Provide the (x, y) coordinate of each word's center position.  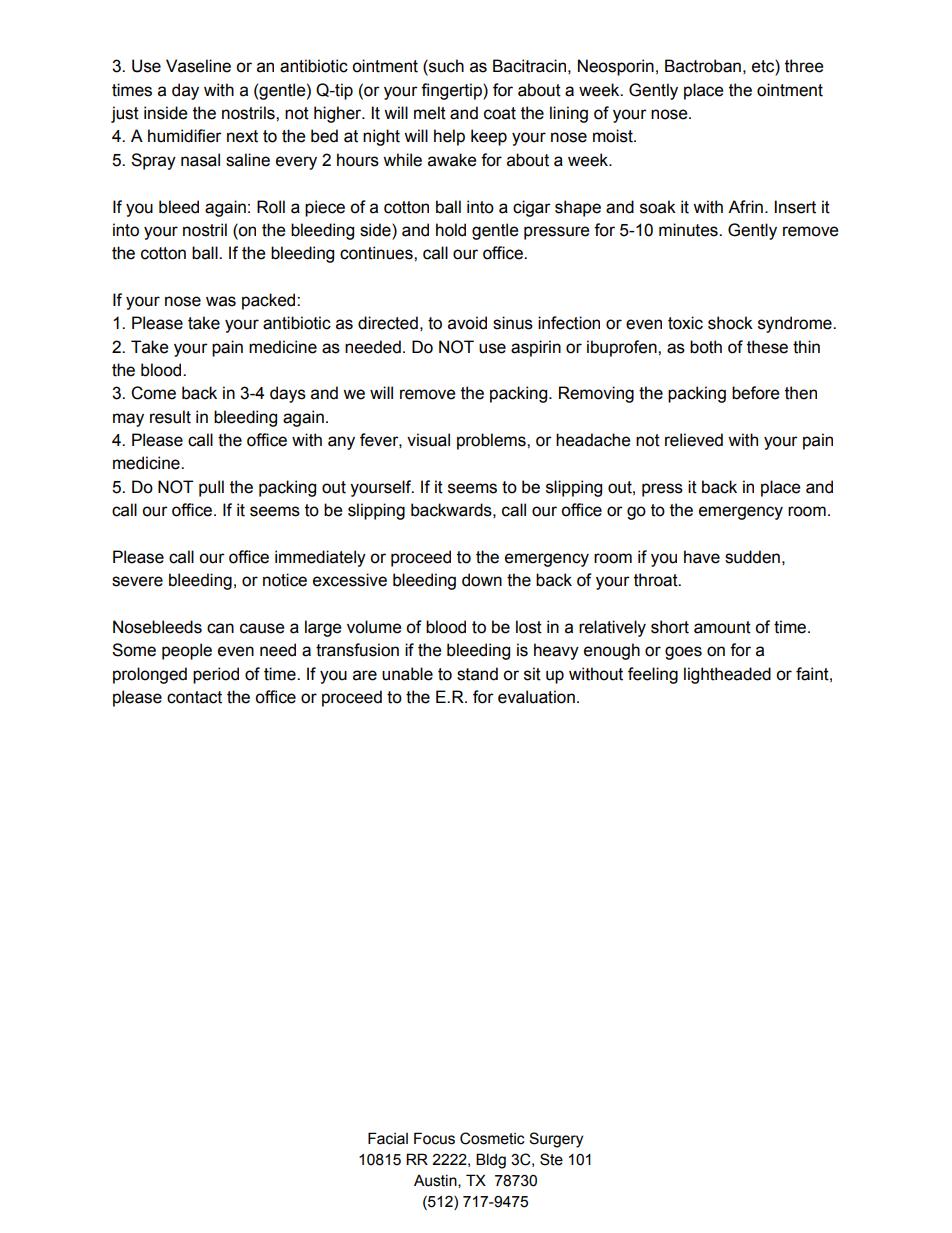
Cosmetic (492, 1138)
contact (194, 697)
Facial (388, 1138)
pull (211, 488)
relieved (694, 440)
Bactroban (703, 66)
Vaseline (198, 66)
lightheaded (727, 675)
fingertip (452, 91)
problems (492, 441)
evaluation (536, 697)
